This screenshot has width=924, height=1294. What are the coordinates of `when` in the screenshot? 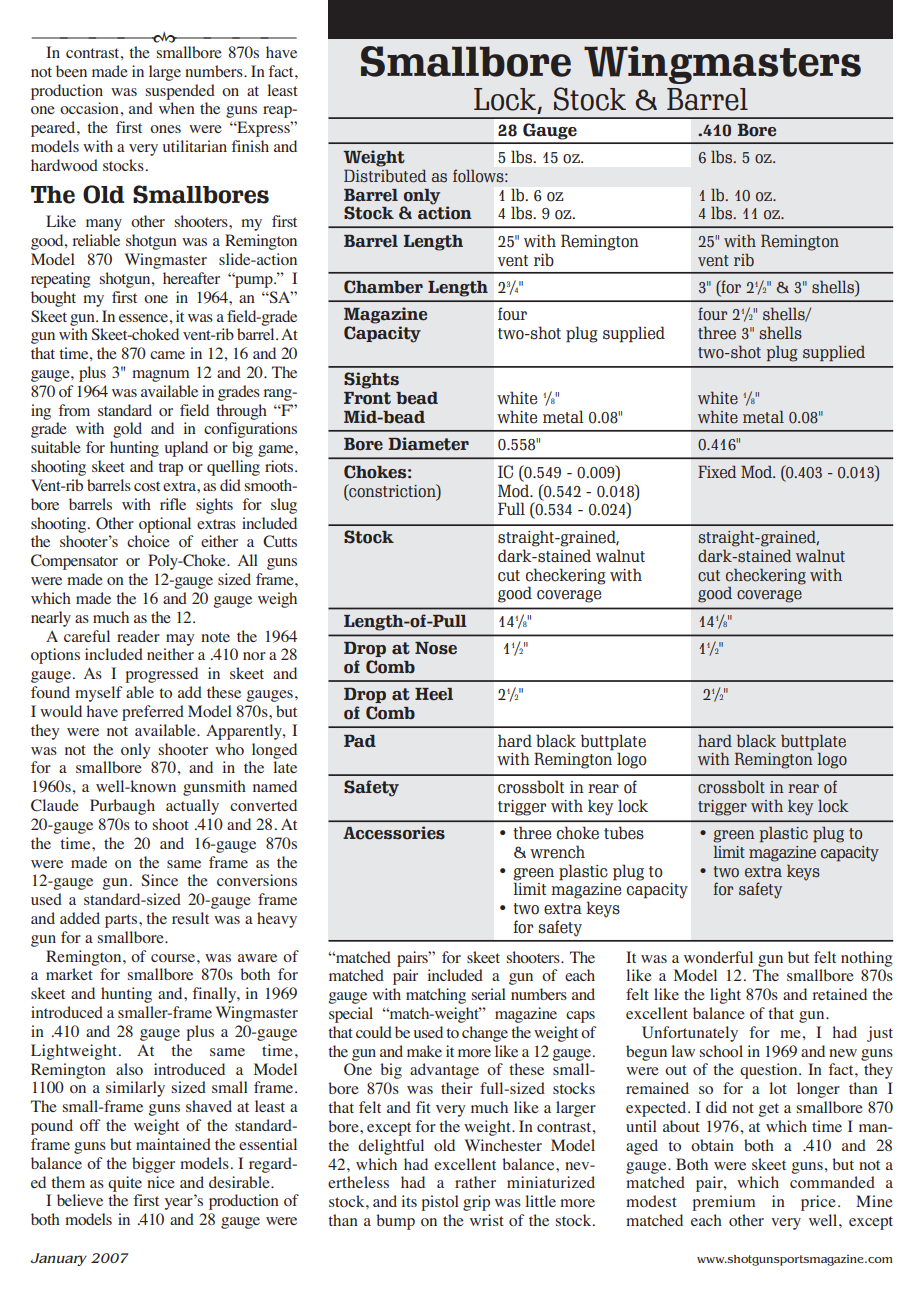 It's located at (177, 108).
